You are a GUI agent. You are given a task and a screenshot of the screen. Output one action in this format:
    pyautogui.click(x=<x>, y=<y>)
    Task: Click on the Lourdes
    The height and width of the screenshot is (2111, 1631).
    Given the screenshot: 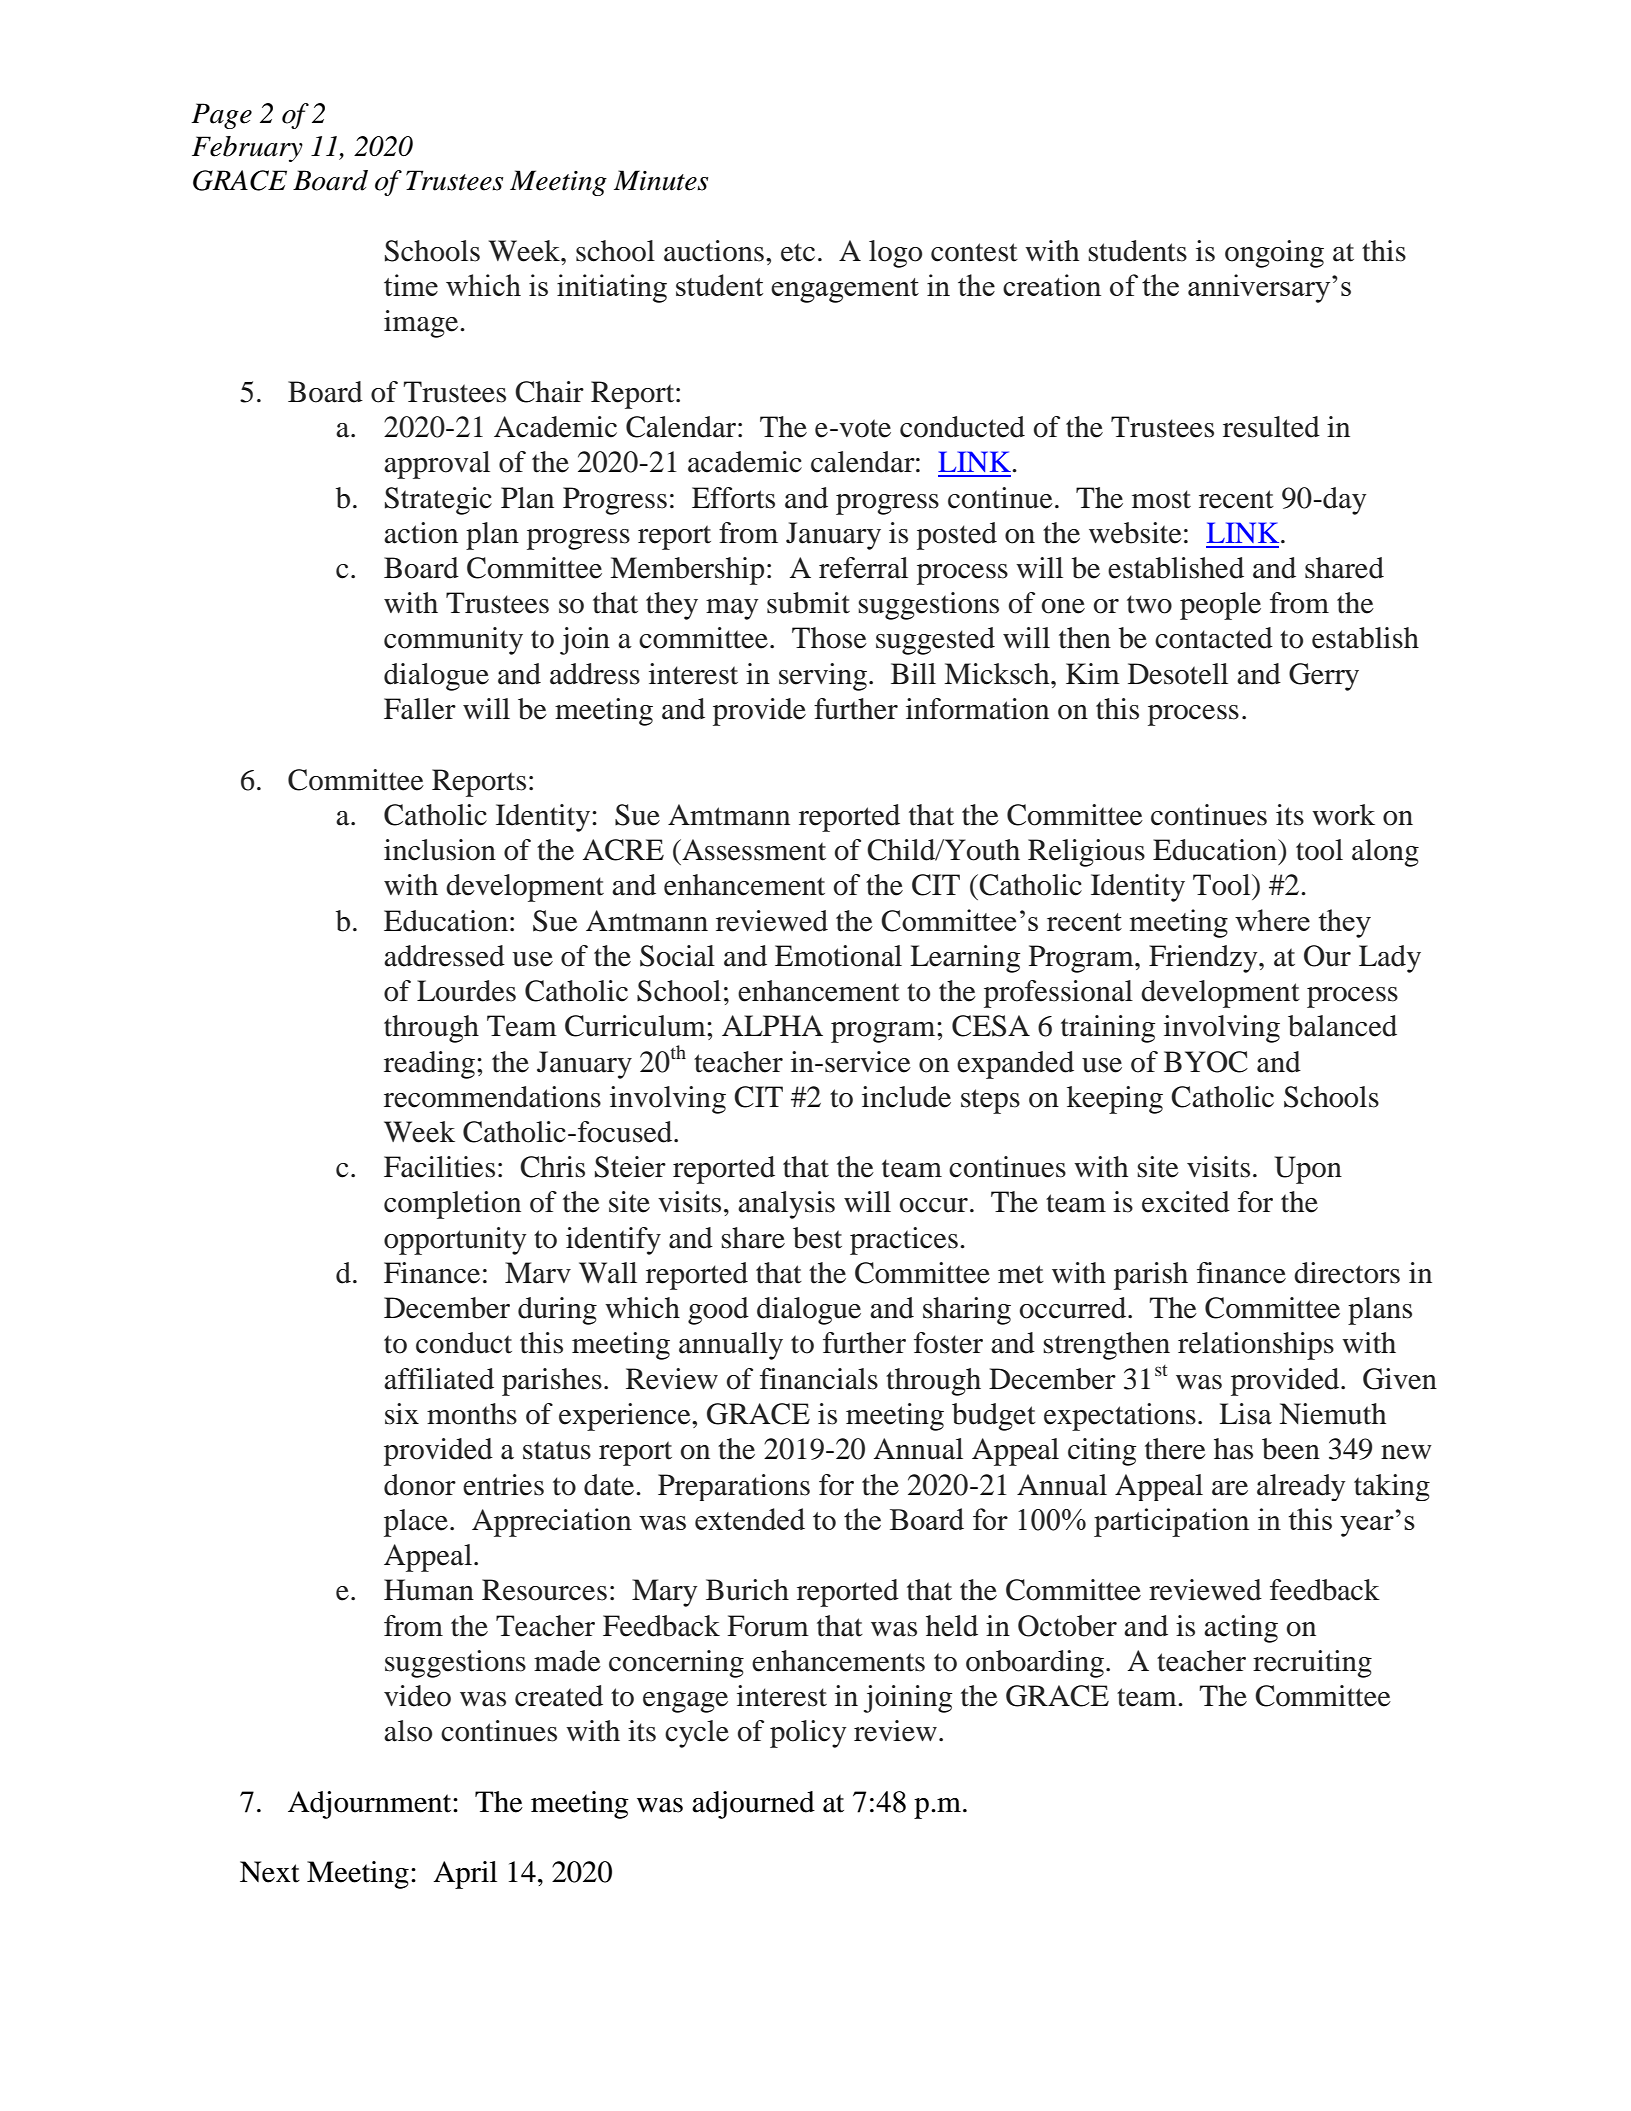 What is the action you would take?
    pyautogui.click(x=466, y=991)
